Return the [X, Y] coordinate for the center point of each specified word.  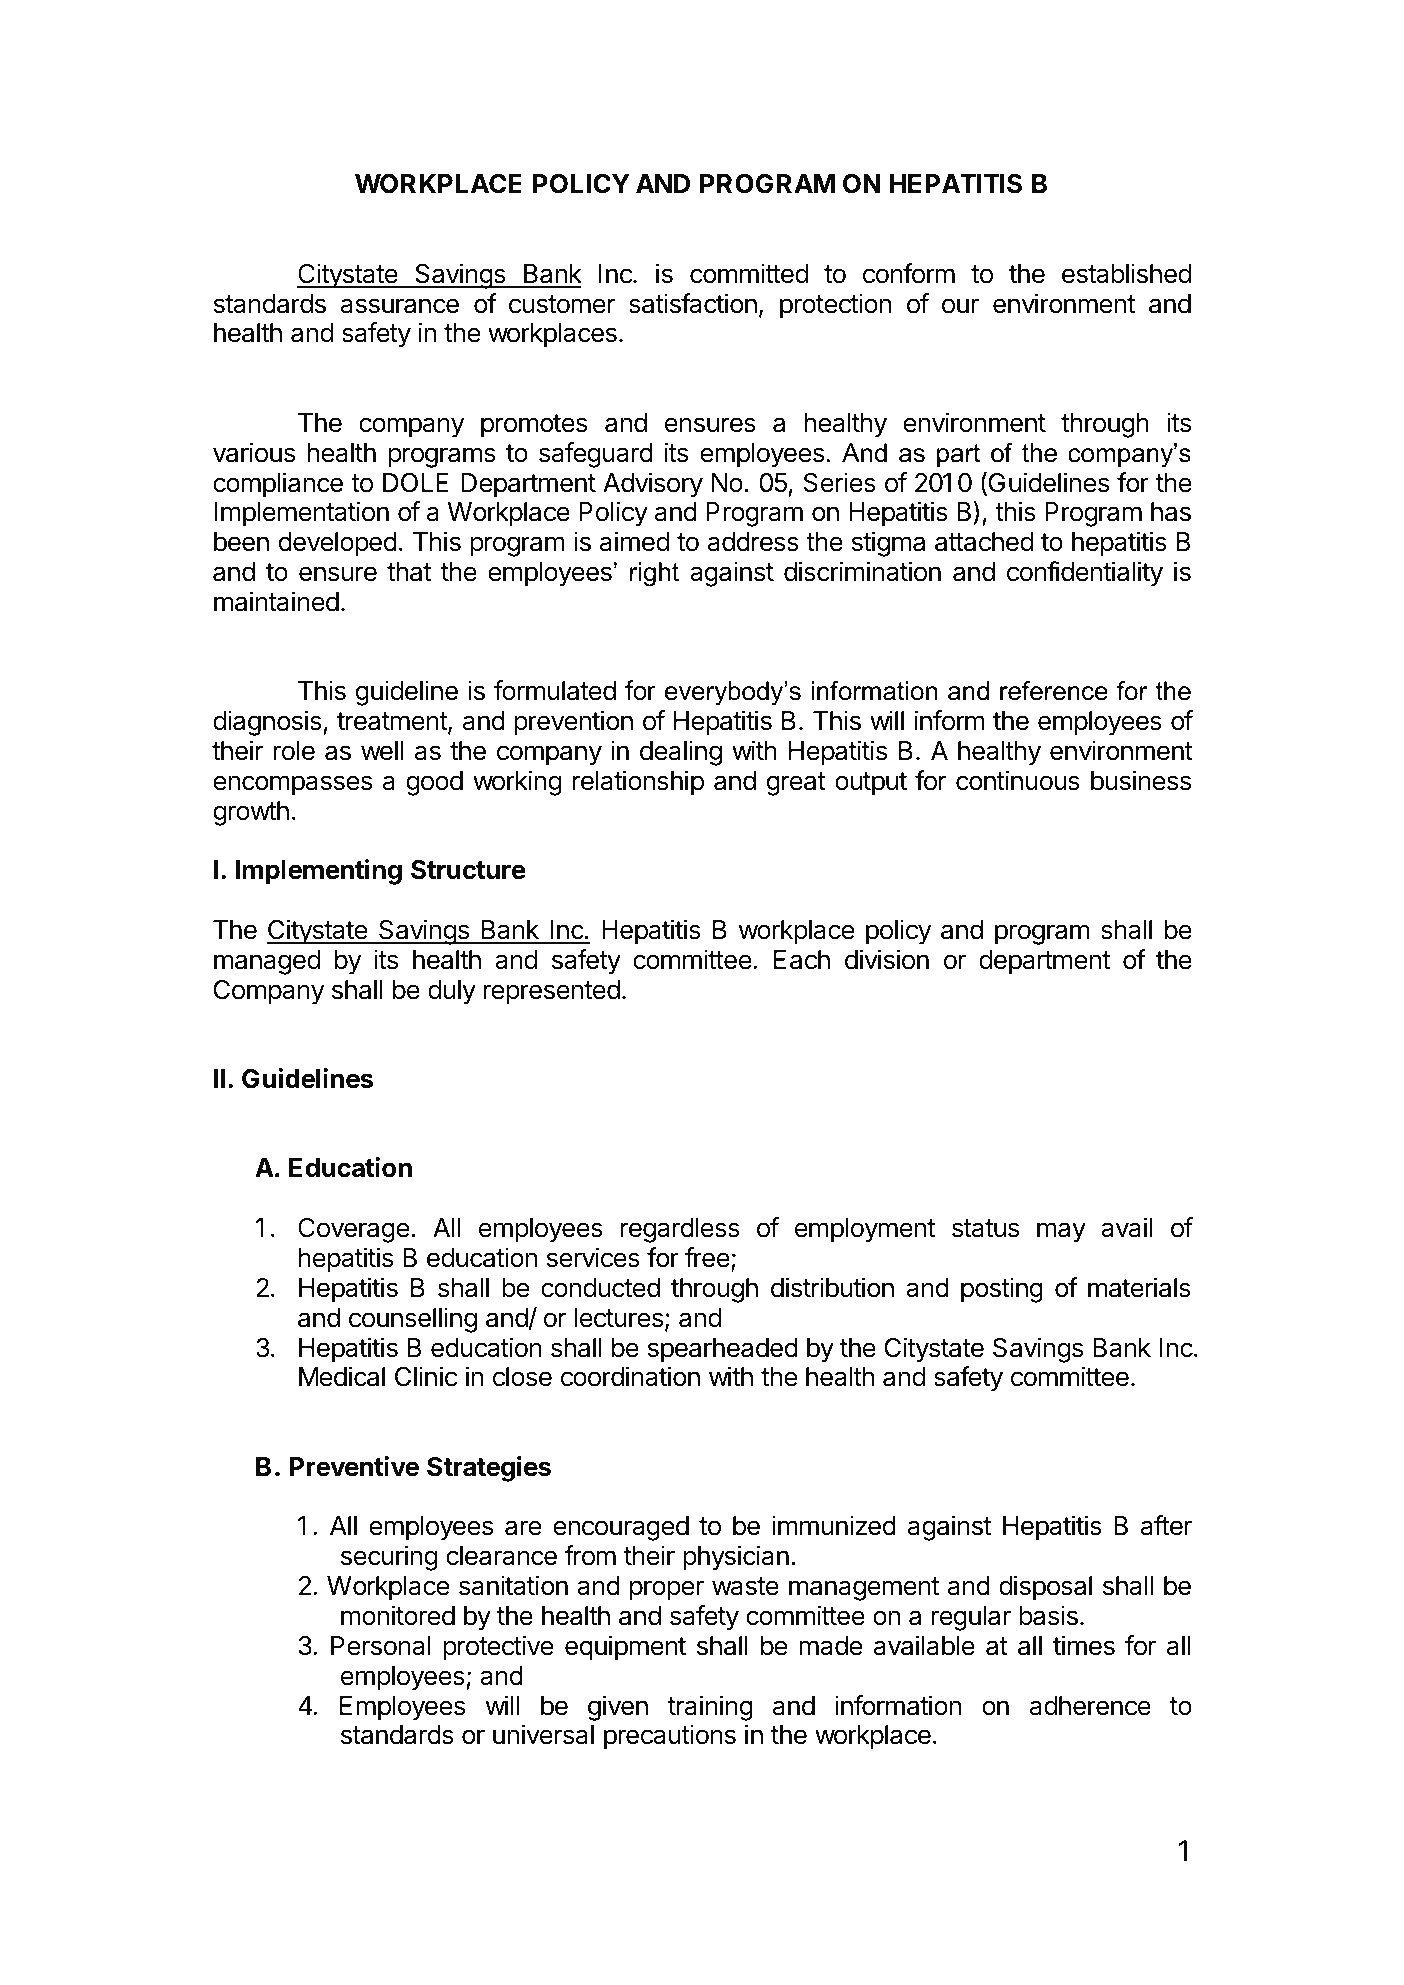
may [1061, 1232]
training [710, 1708]
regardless [680, 1230]
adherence [1090, 1706]
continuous [1018, 780]
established [1126, 273]
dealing [681, 753]
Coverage [353, 1230]
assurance [400, 306]
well [382, 751]
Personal [381, 1646]
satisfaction [693, 303]
